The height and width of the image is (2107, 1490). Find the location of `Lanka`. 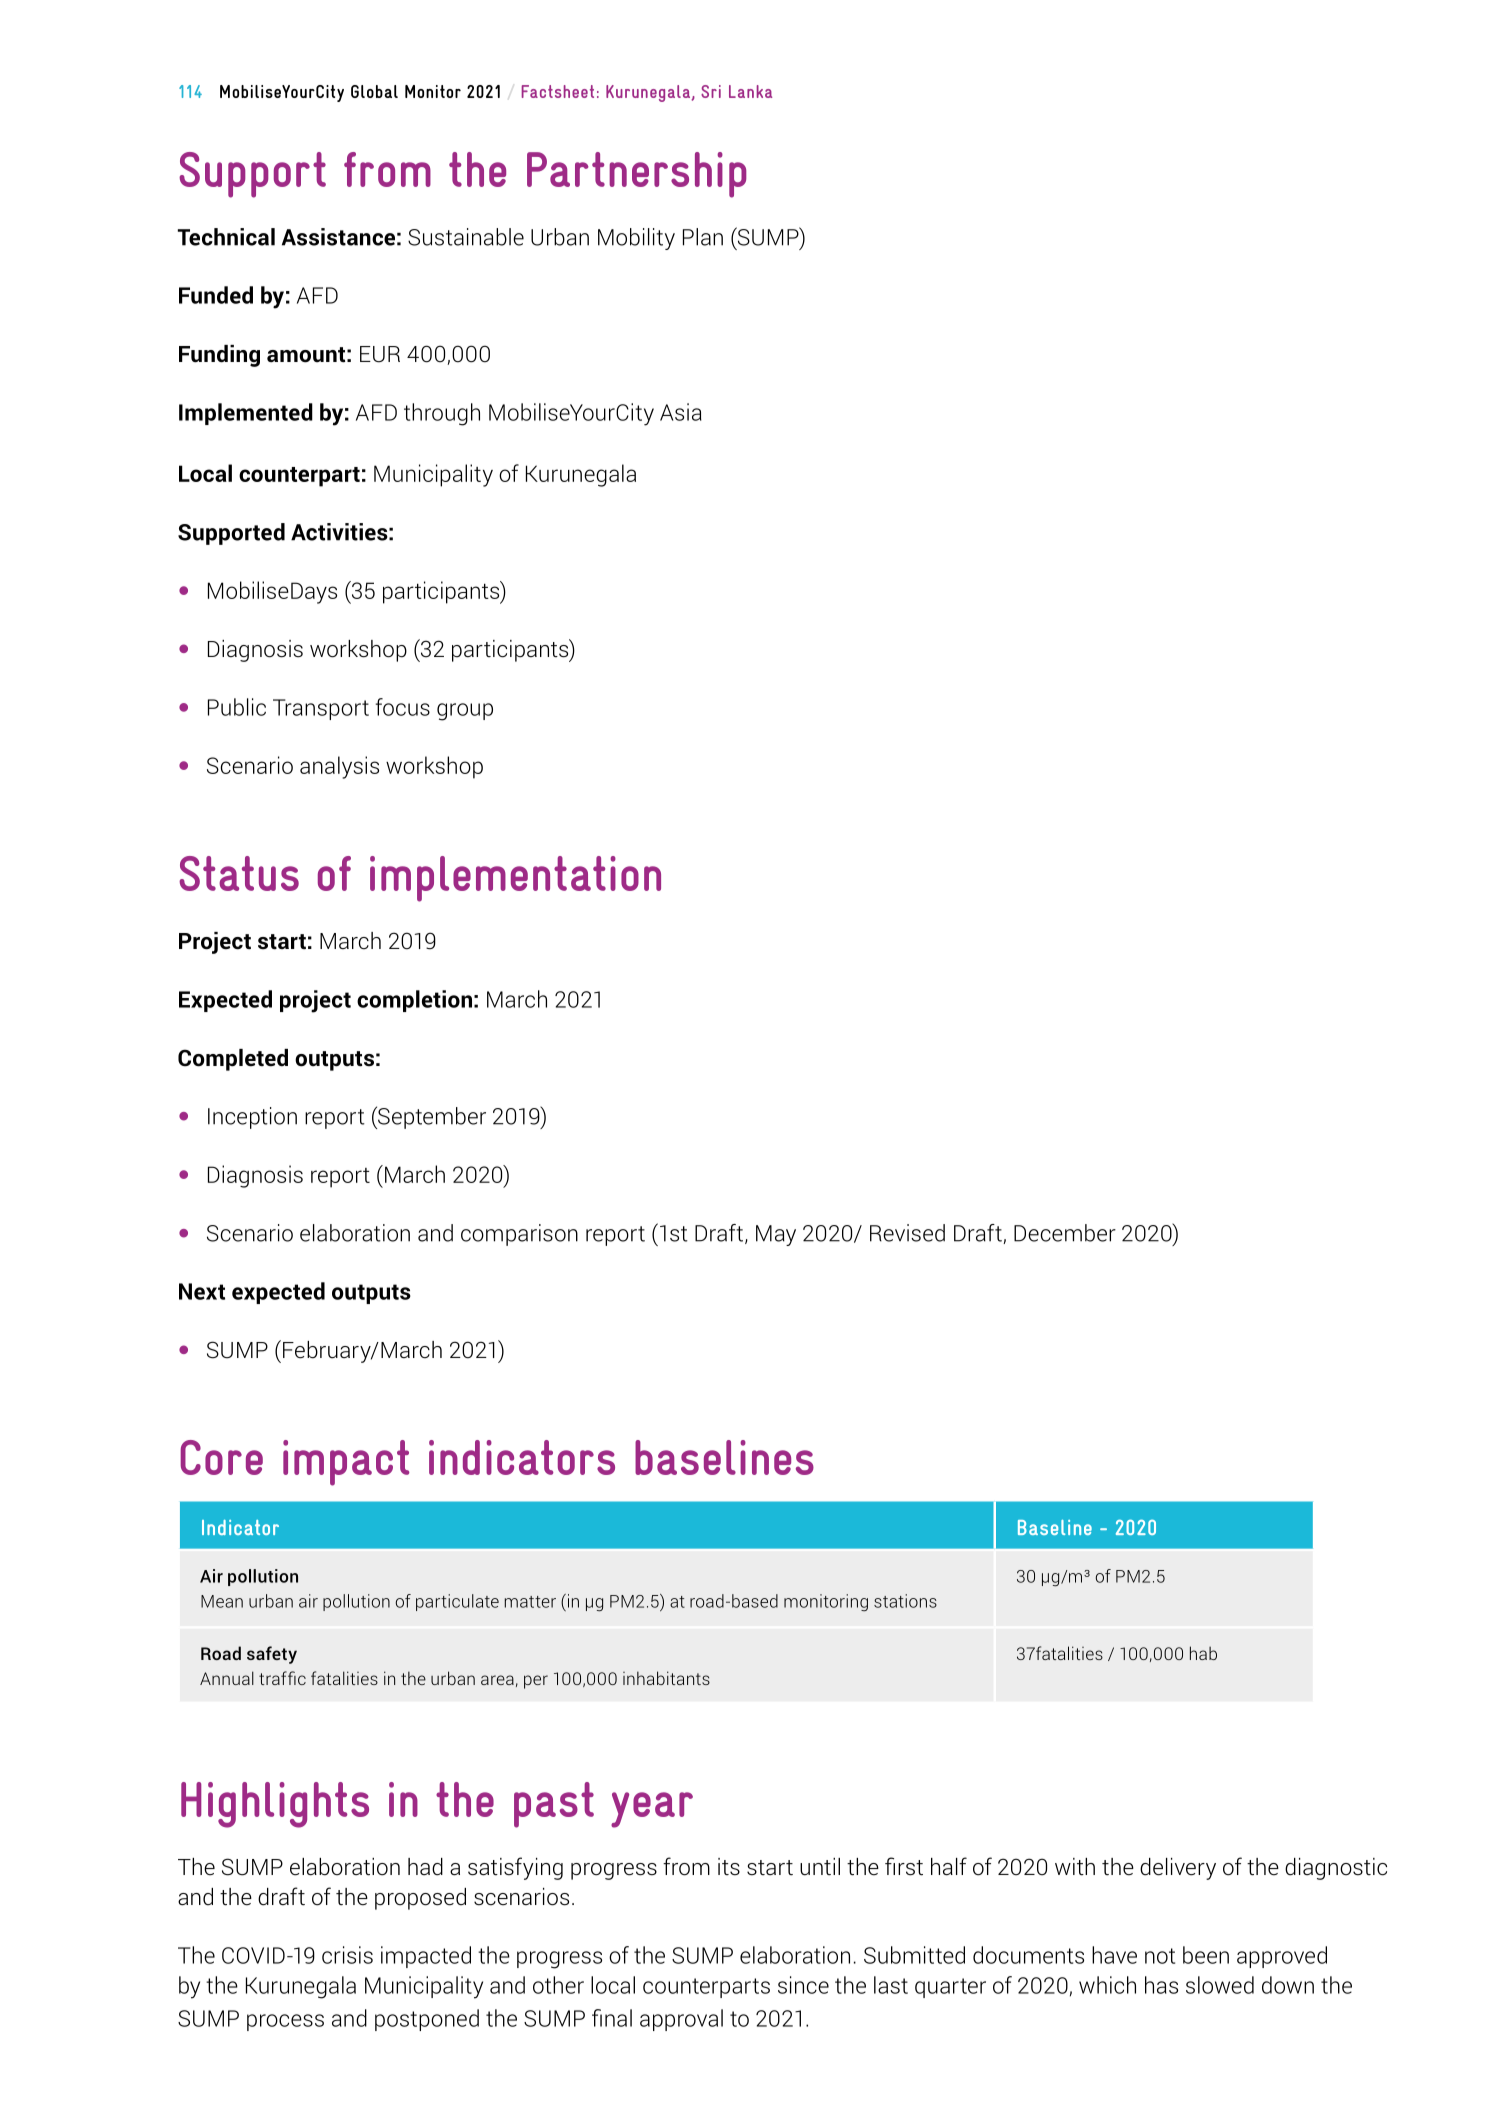

Lanka is located at coordinates (750, 91).
